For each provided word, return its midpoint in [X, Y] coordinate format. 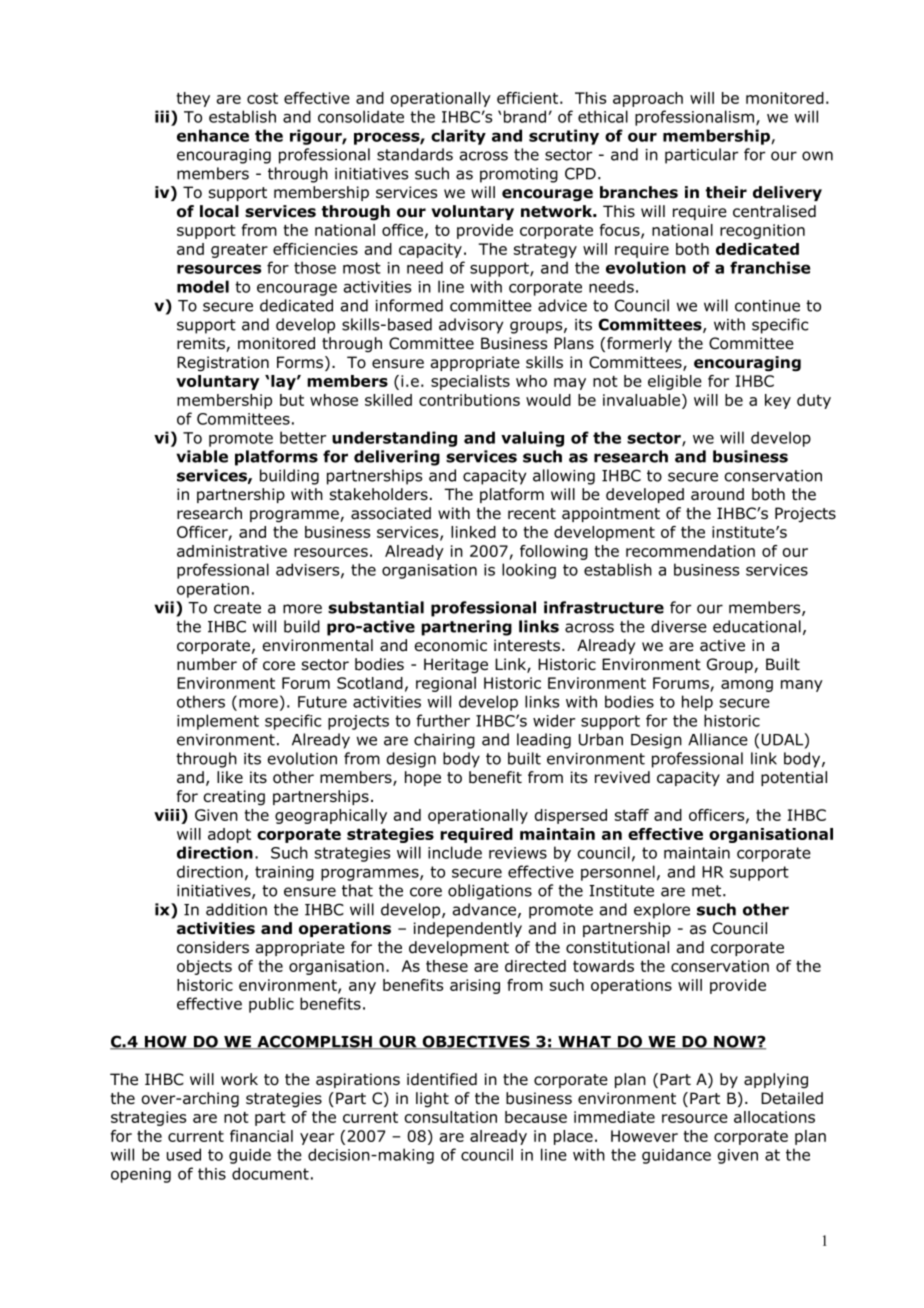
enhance [213, 135]
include [455, 852]
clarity [458, 137]
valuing [532, 439]
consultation [450, 1117]
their [726, 192]
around [717, 494]
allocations [774, 1117]
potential [794, 778]
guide [250, 1156]
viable [202, 456]
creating [234, 798]
